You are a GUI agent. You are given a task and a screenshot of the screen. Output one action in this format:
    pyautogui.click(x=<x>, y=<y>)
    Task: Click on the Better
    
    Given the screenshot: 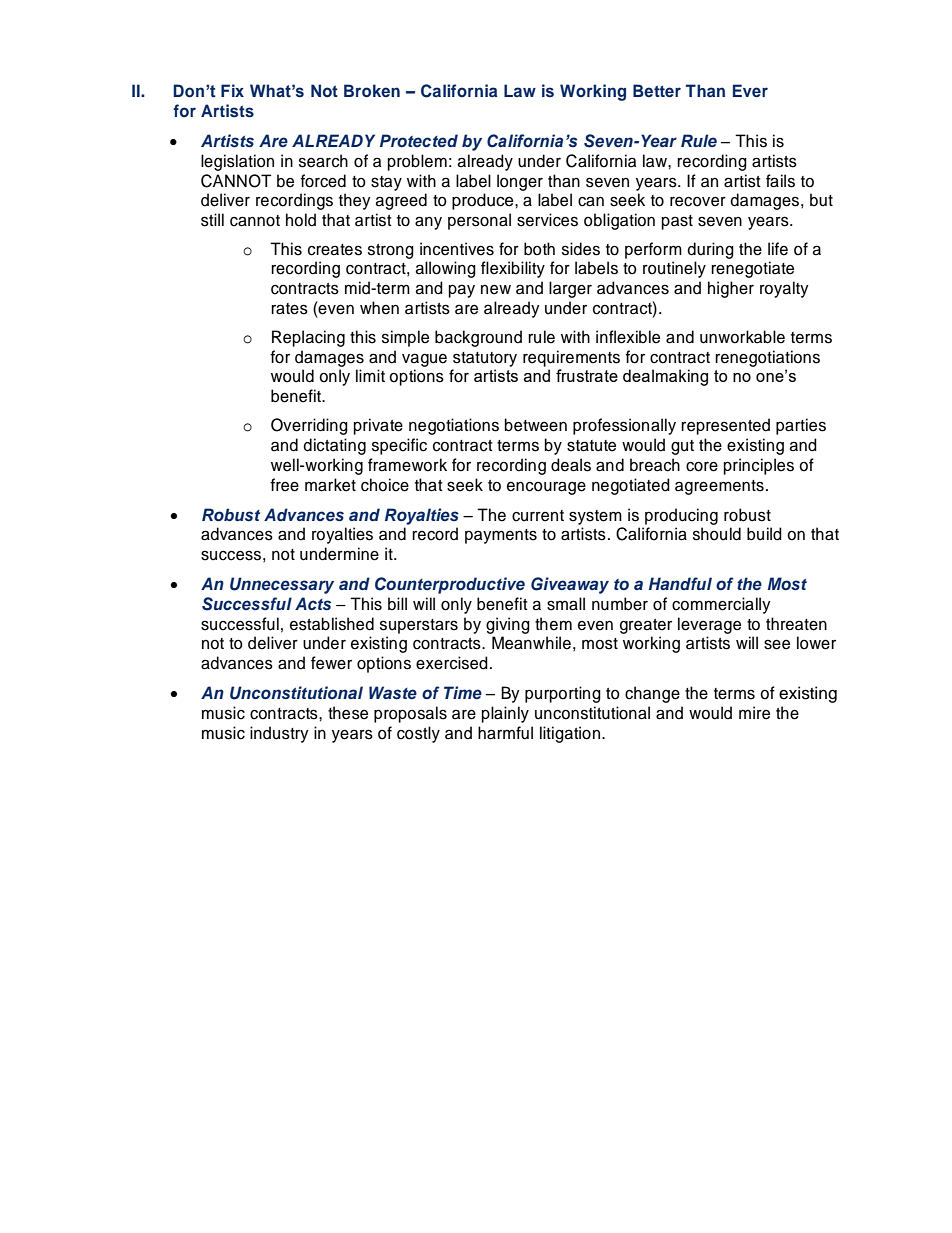 What is the action you would take?
    pyautogui.click(x=657, y=90)
